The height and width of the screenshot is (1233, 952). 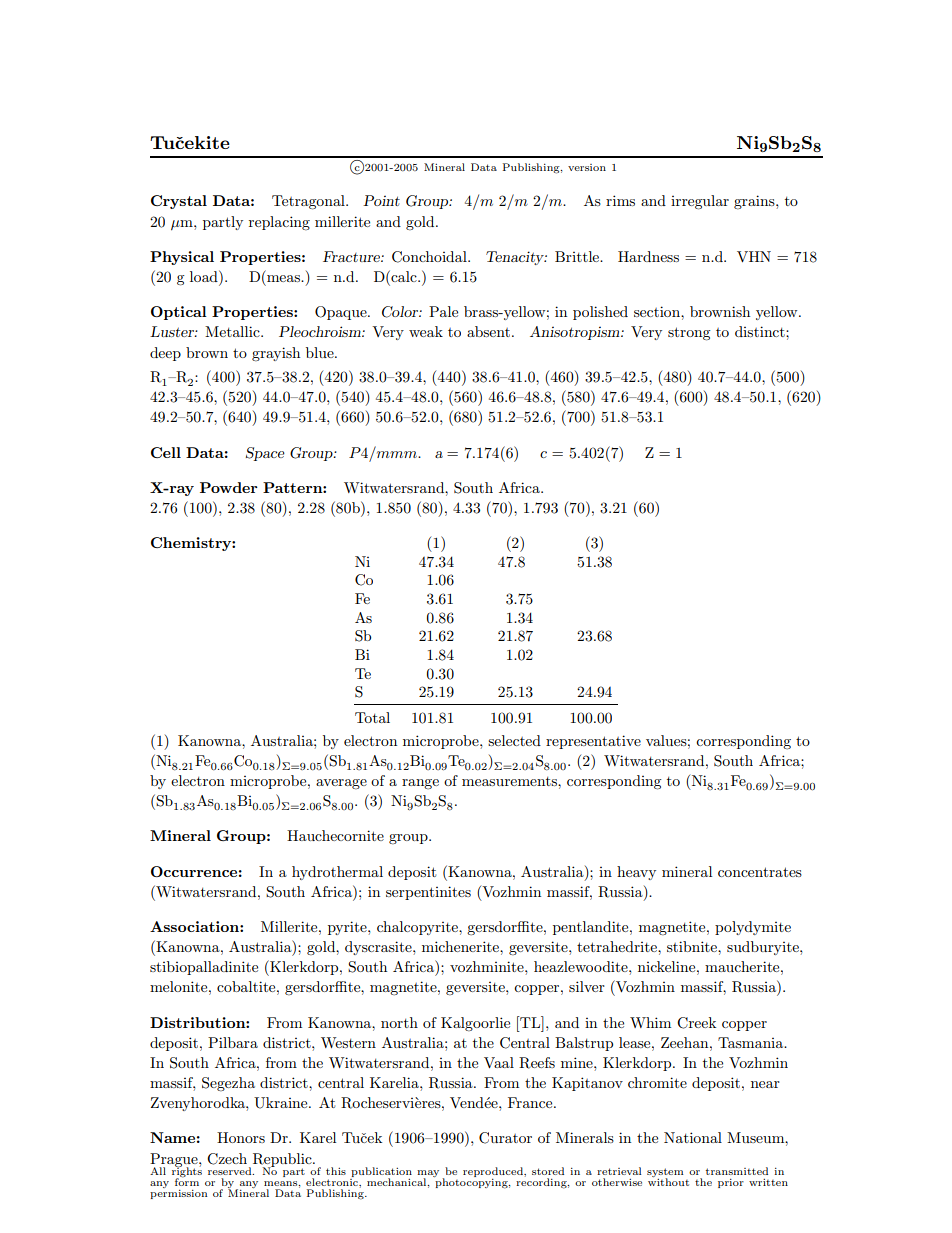 What do you see at coordinates (227, 1159) in the screenshot?
I see `Czech` at bounding box center [227, 1159].
